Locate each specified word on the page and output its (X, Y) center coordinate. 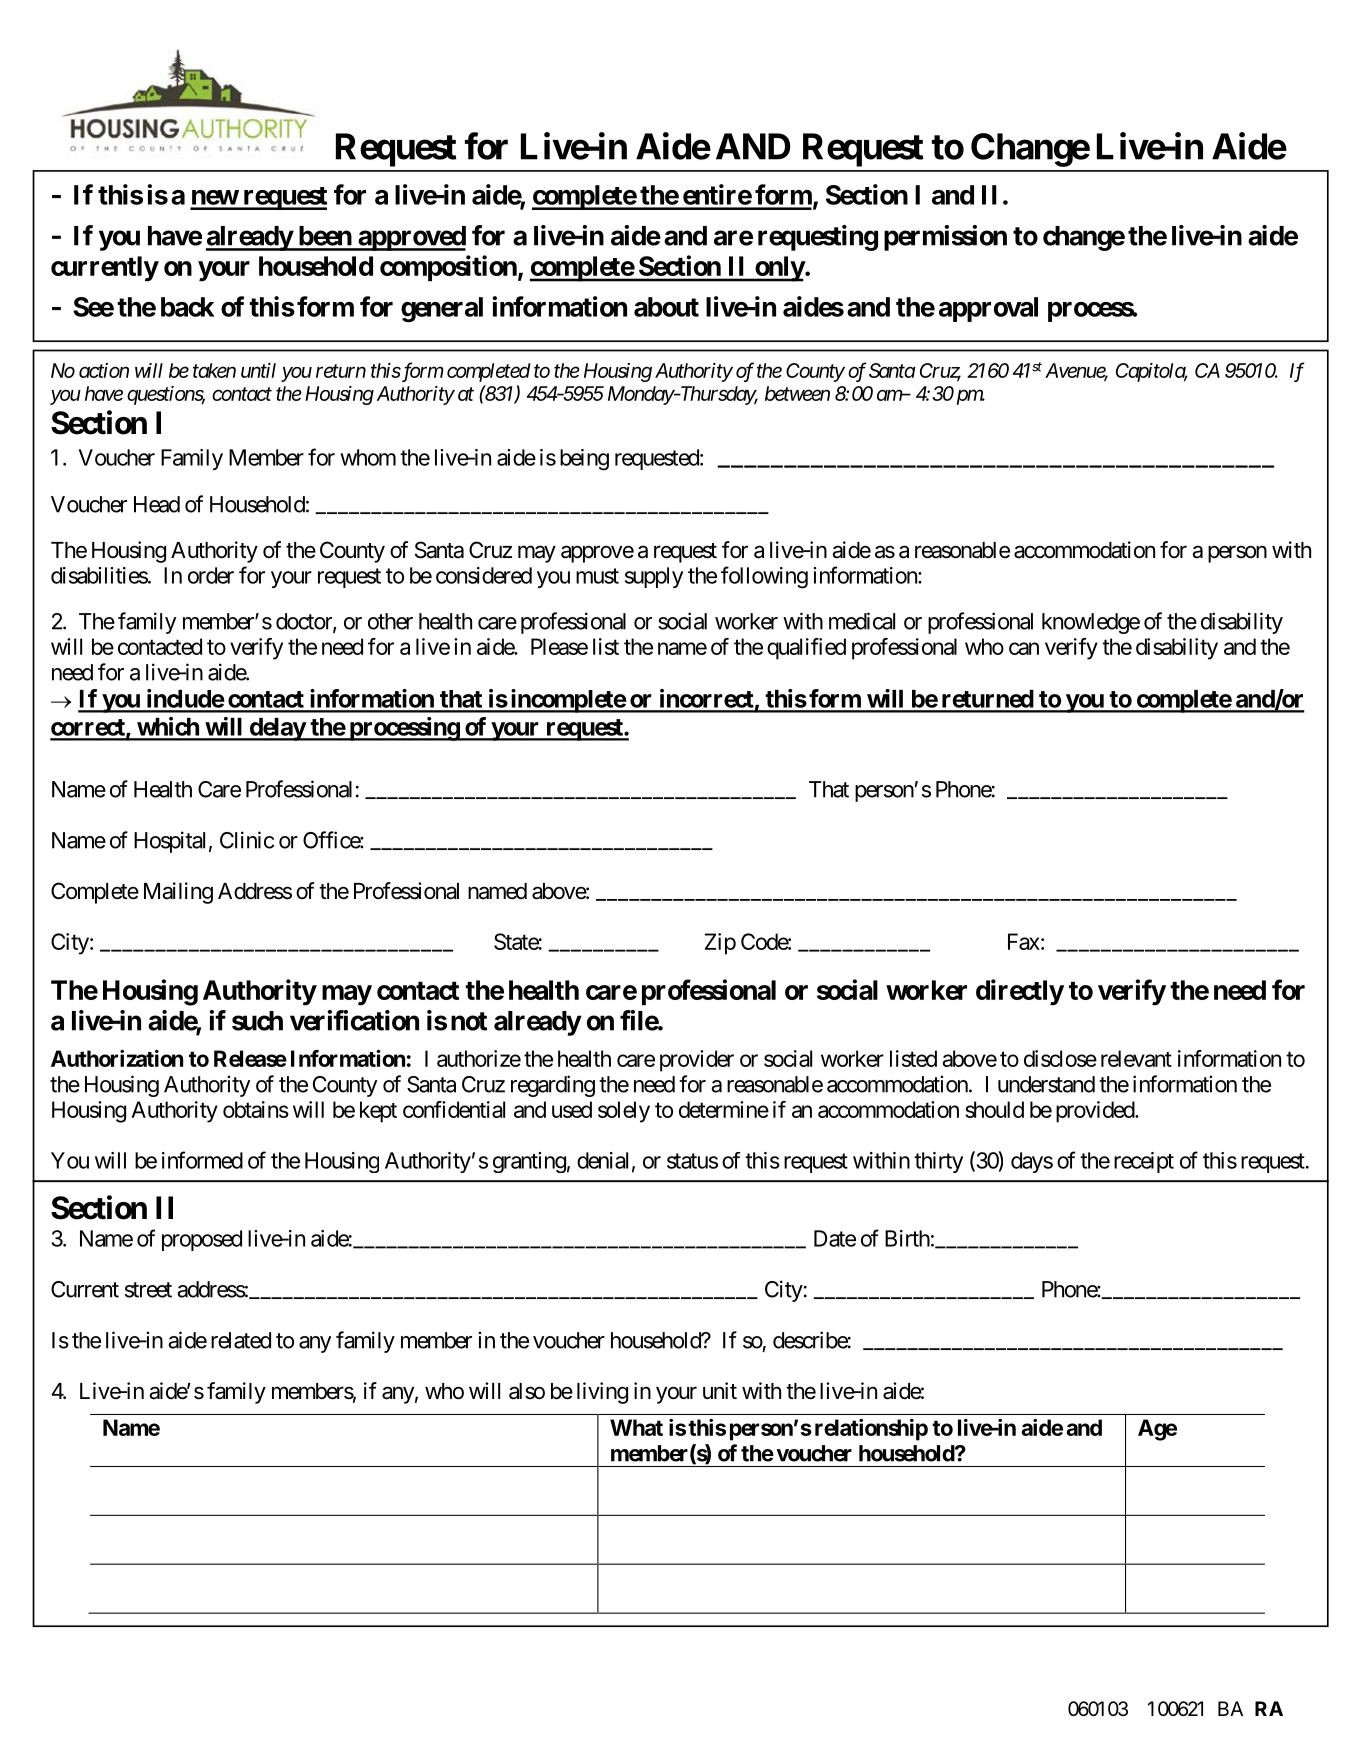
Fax (1024, 941)
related (241, 1340)
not (469, 1021)
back (187, 307)
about (666, 307)
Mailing (178, 893)
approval (988, 309)
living (602, 1393)
